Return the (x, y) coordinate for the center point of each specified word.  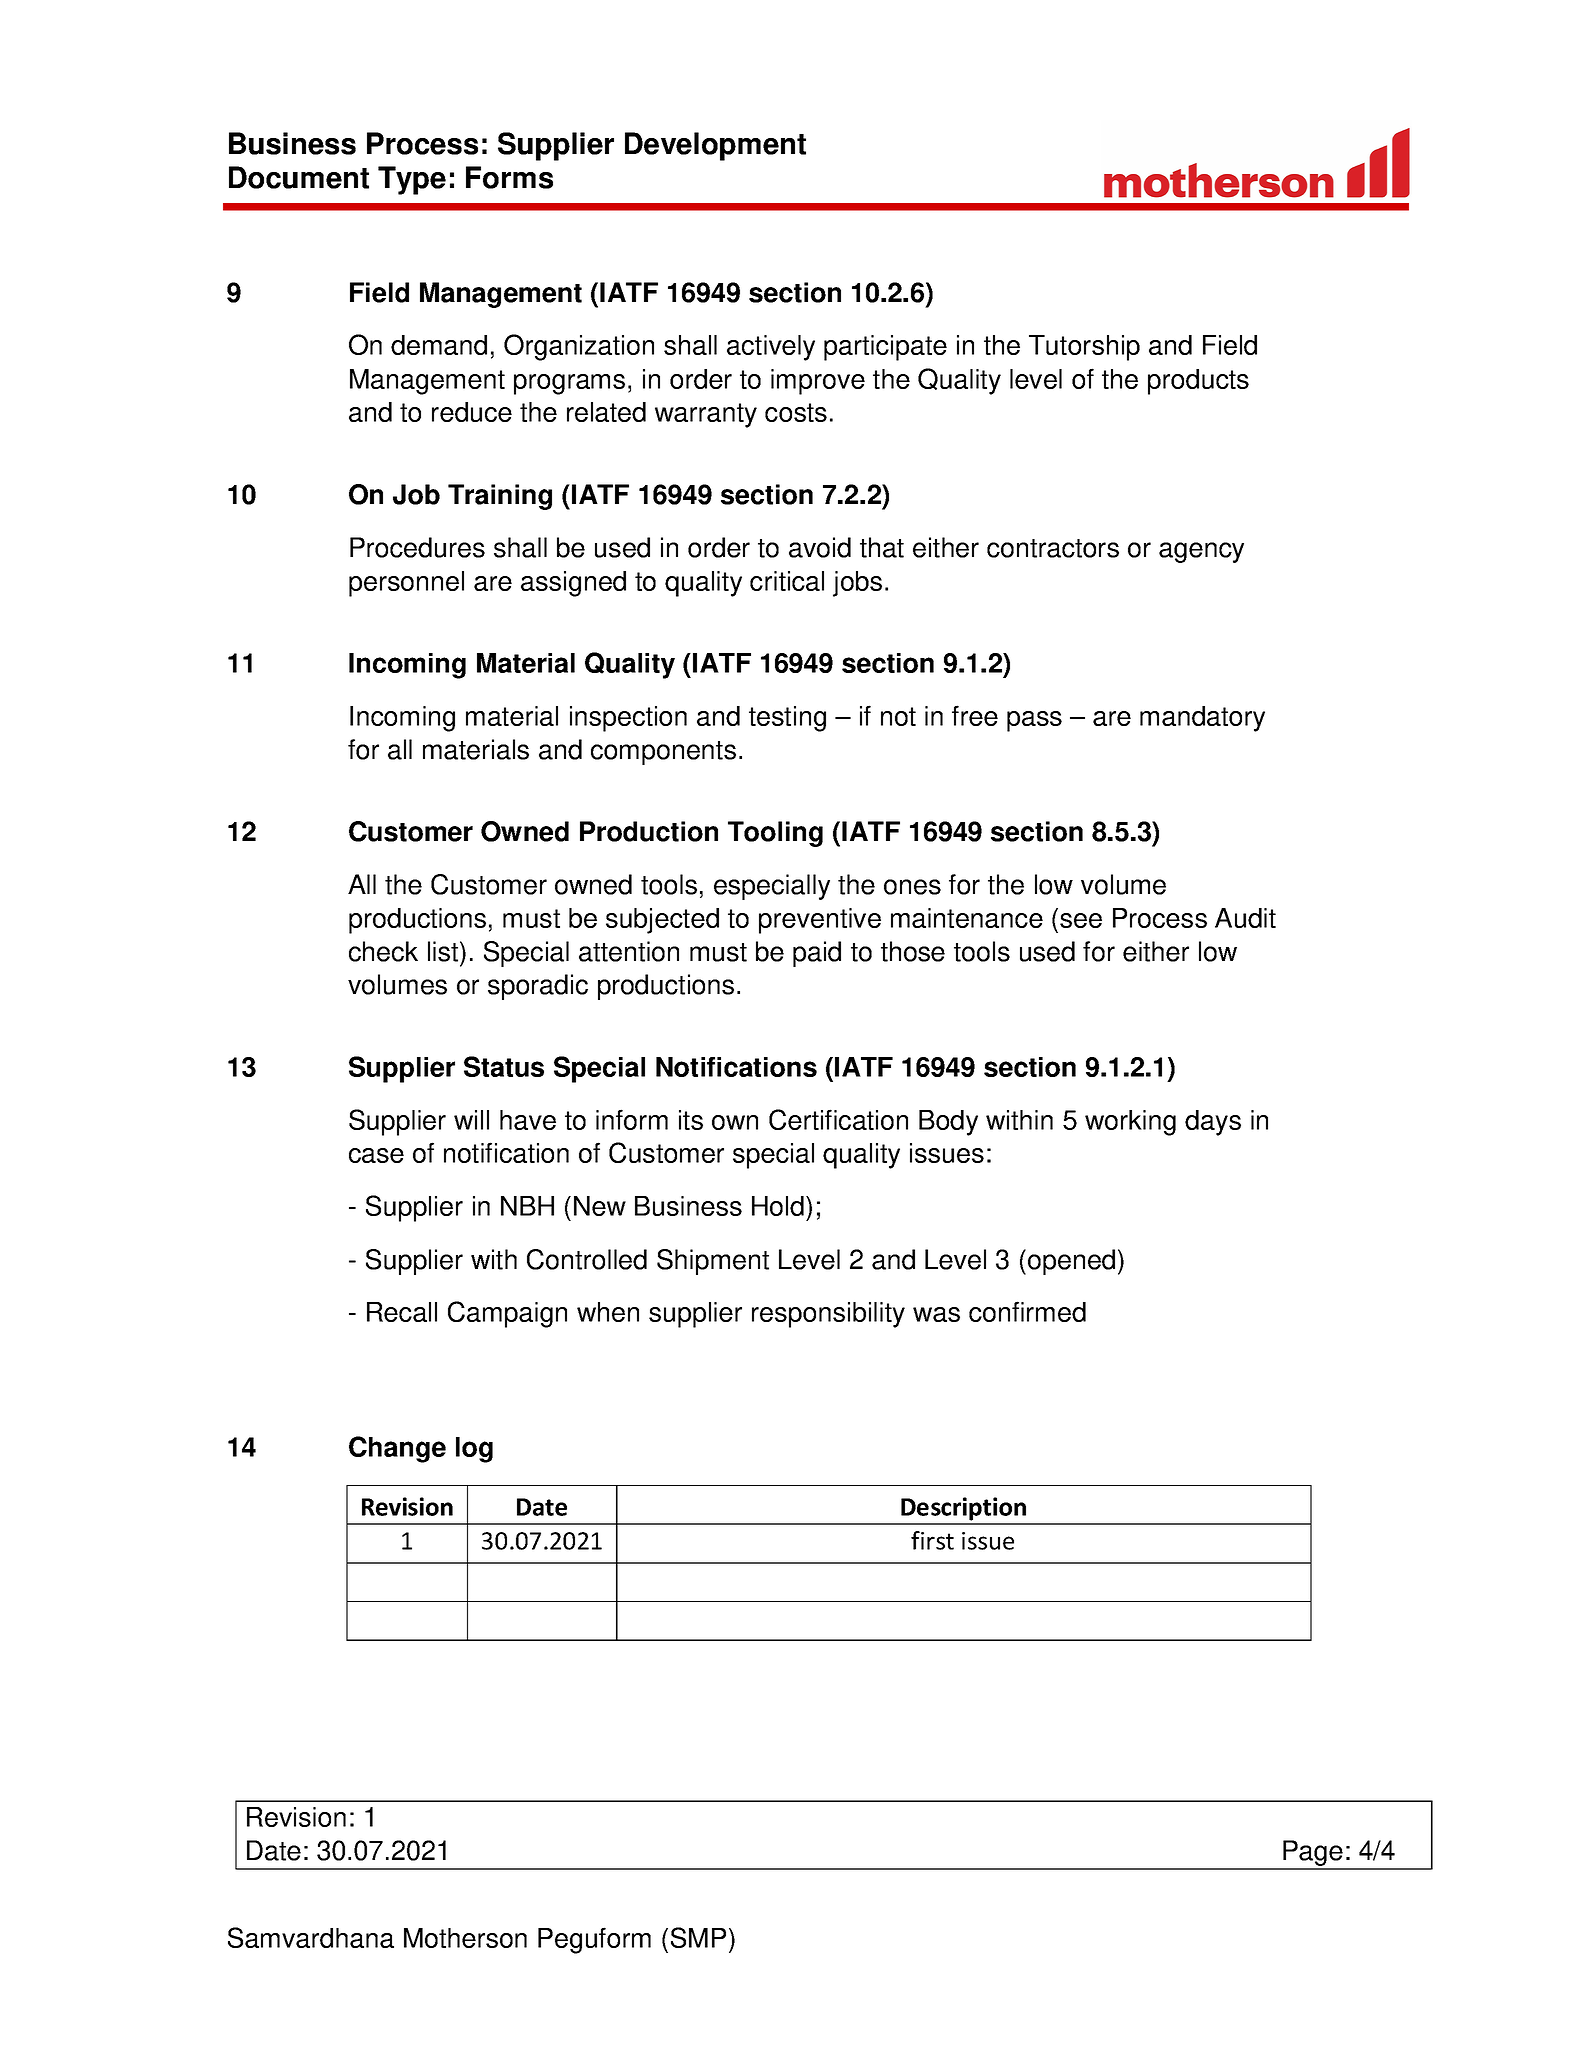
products (1198, 382)
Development (715, 146)
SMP (698, 1937)
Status (504, 1066)
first (932, 1540)
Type (412, 180)
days (1213, 1123)
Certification (838, 1119)
